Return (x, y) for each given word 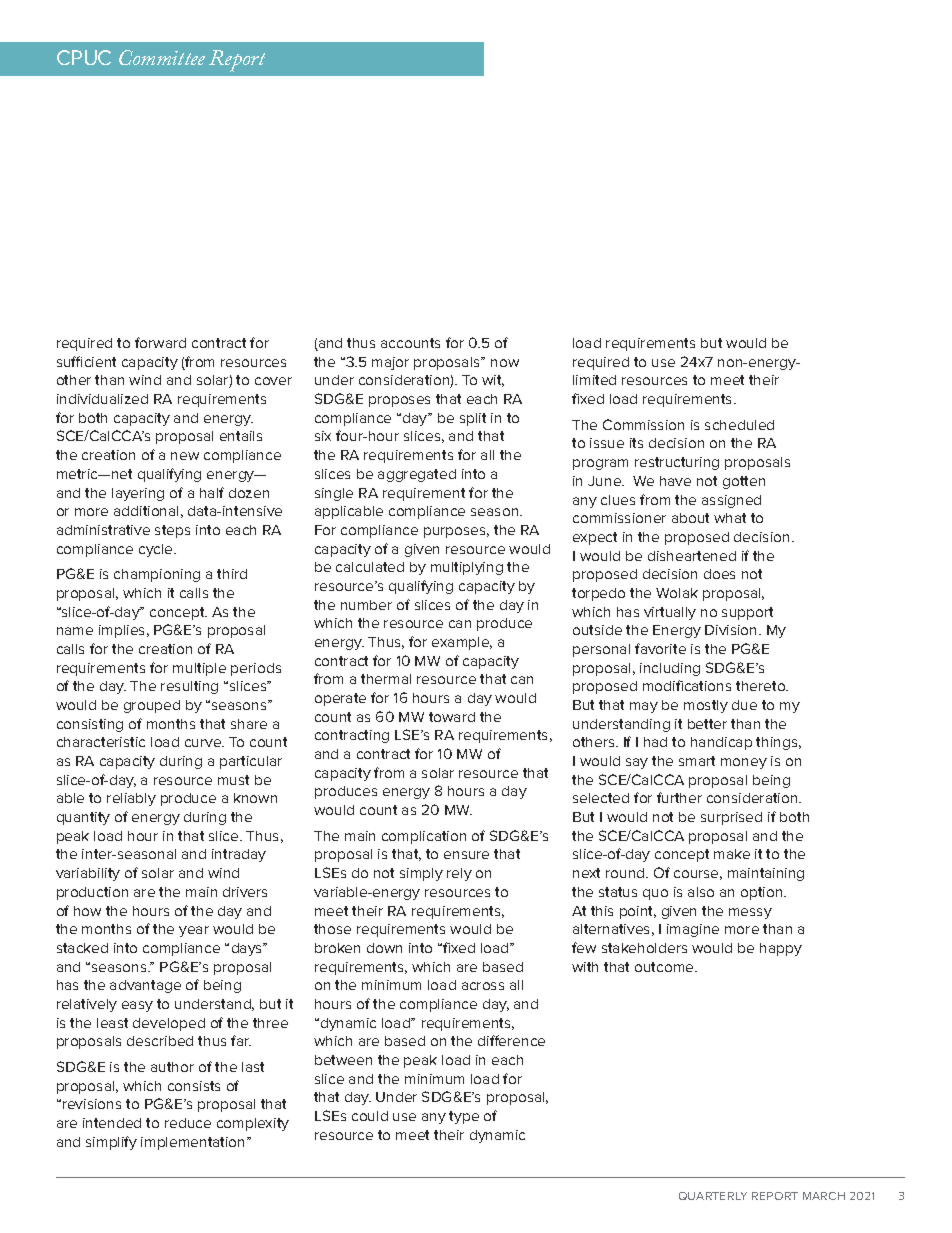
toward (452, 717)
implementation (194, 1143)
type (464, 1117)
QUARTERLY (713, 1196)
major (390, 363)
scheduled (739, 425)
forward (160, 342)
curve (204, 743)
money (744, 763)
